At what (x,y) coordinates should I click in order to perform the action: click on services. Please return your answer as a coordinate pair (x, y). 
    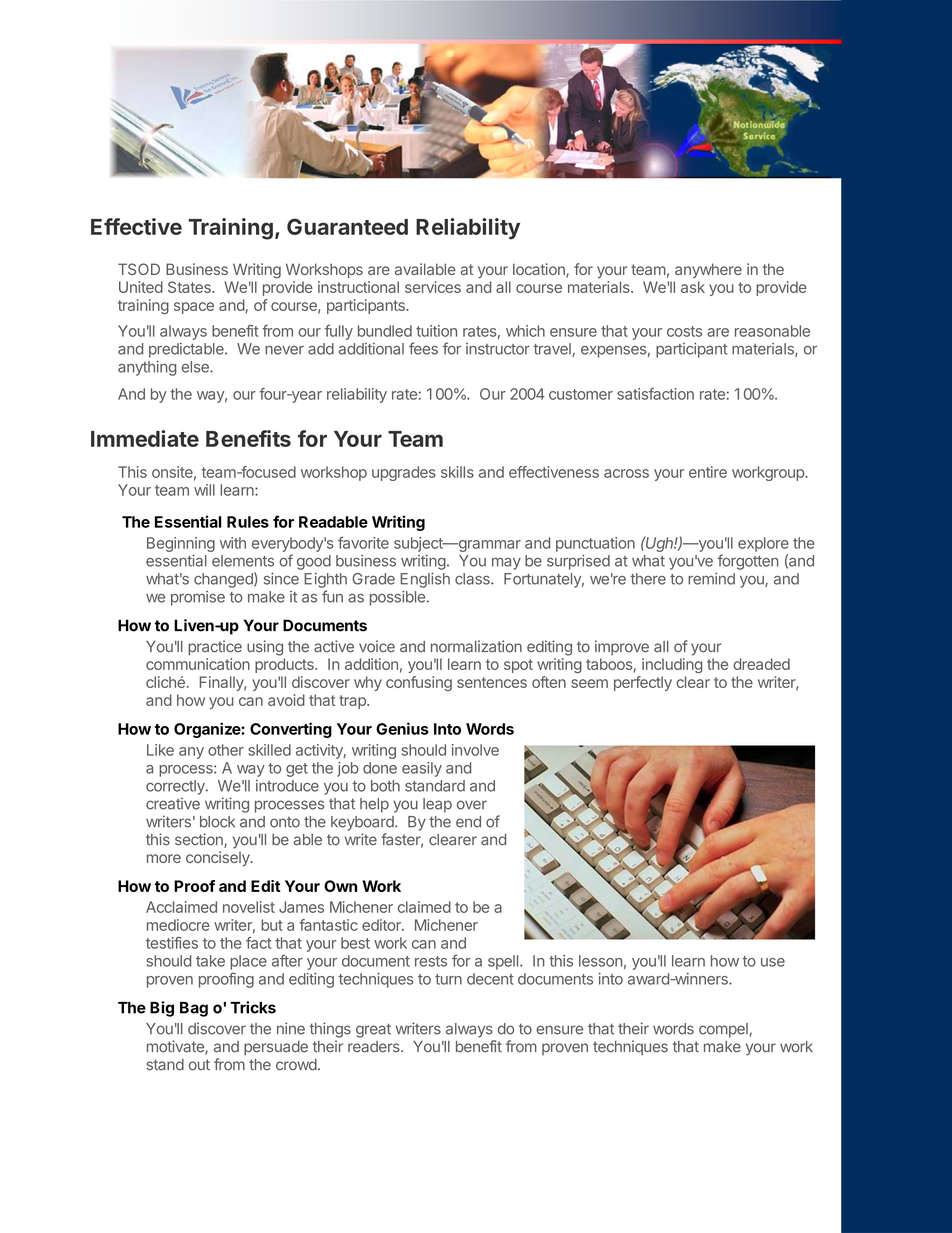
    Looking at the image, I should click on (433, 287).
